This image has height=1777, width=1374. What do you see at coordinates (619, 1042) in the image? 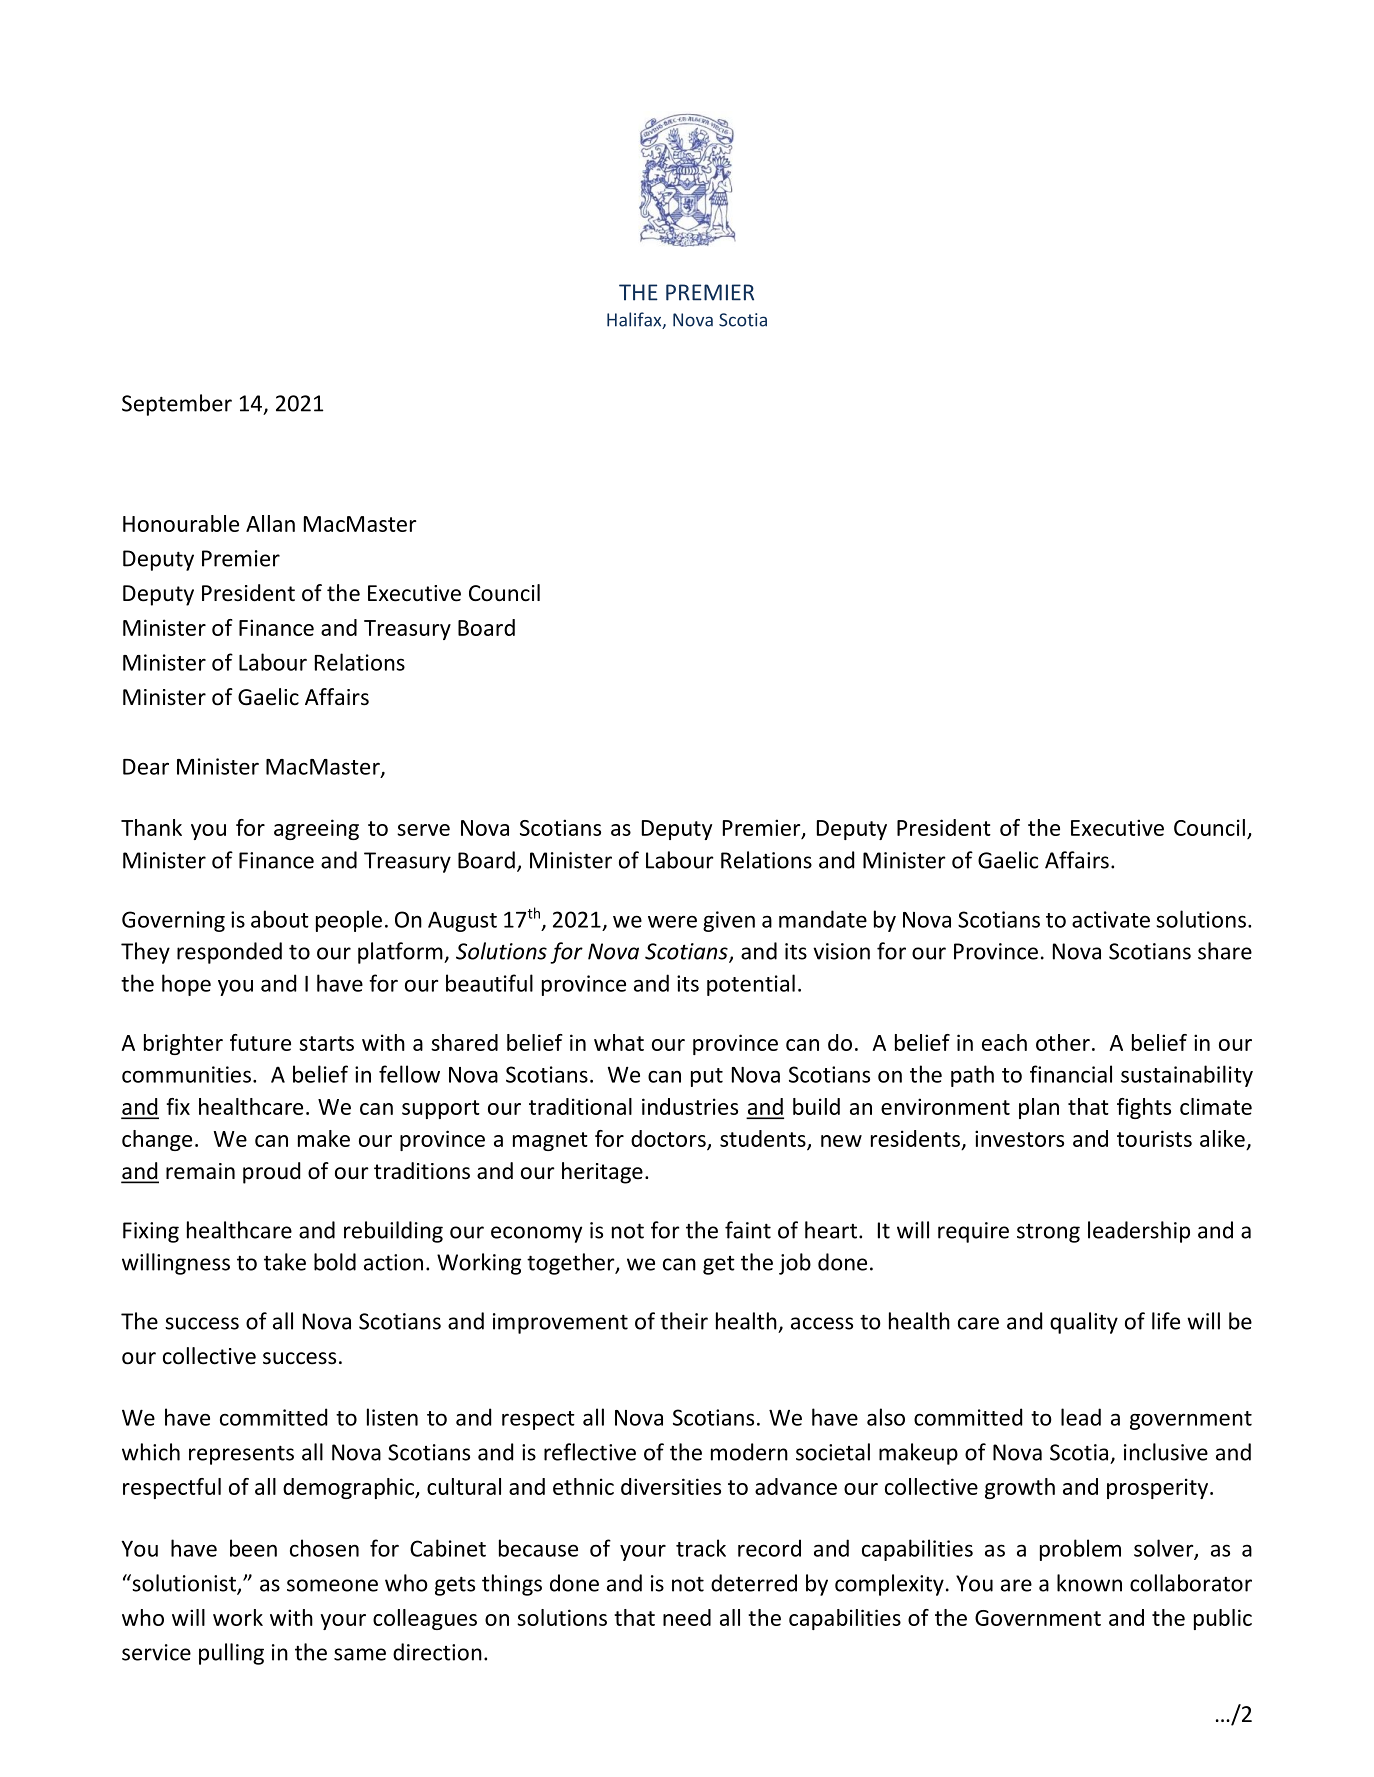
I see `what` at bounding box center [619, 1042].
